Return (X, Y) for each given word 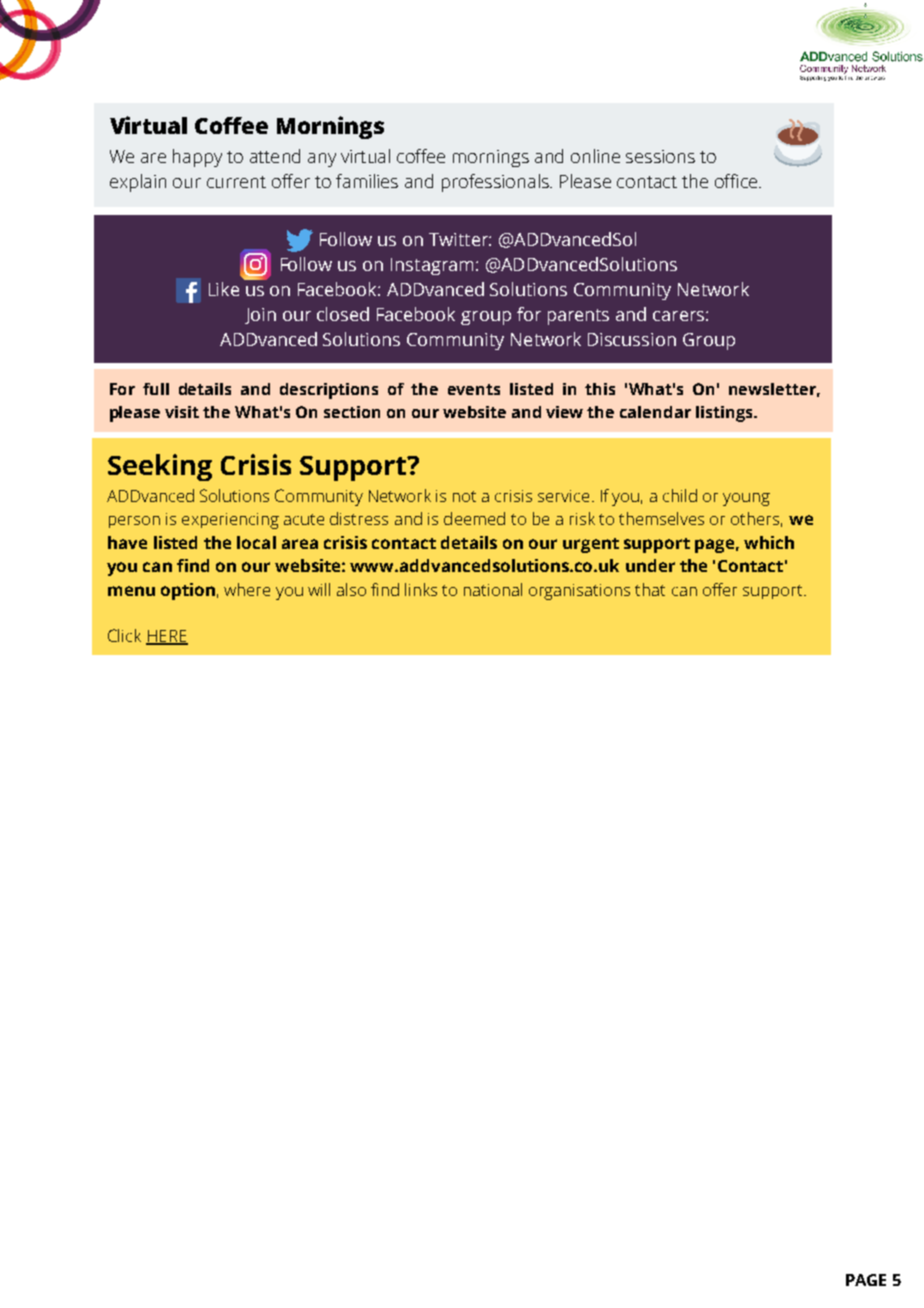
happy (197, 158)
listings (725, 414)
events (474, 389)
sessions (660, 156)
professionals (496, 183)
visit (182, 412)
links (421, 589)
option (188, 591)
